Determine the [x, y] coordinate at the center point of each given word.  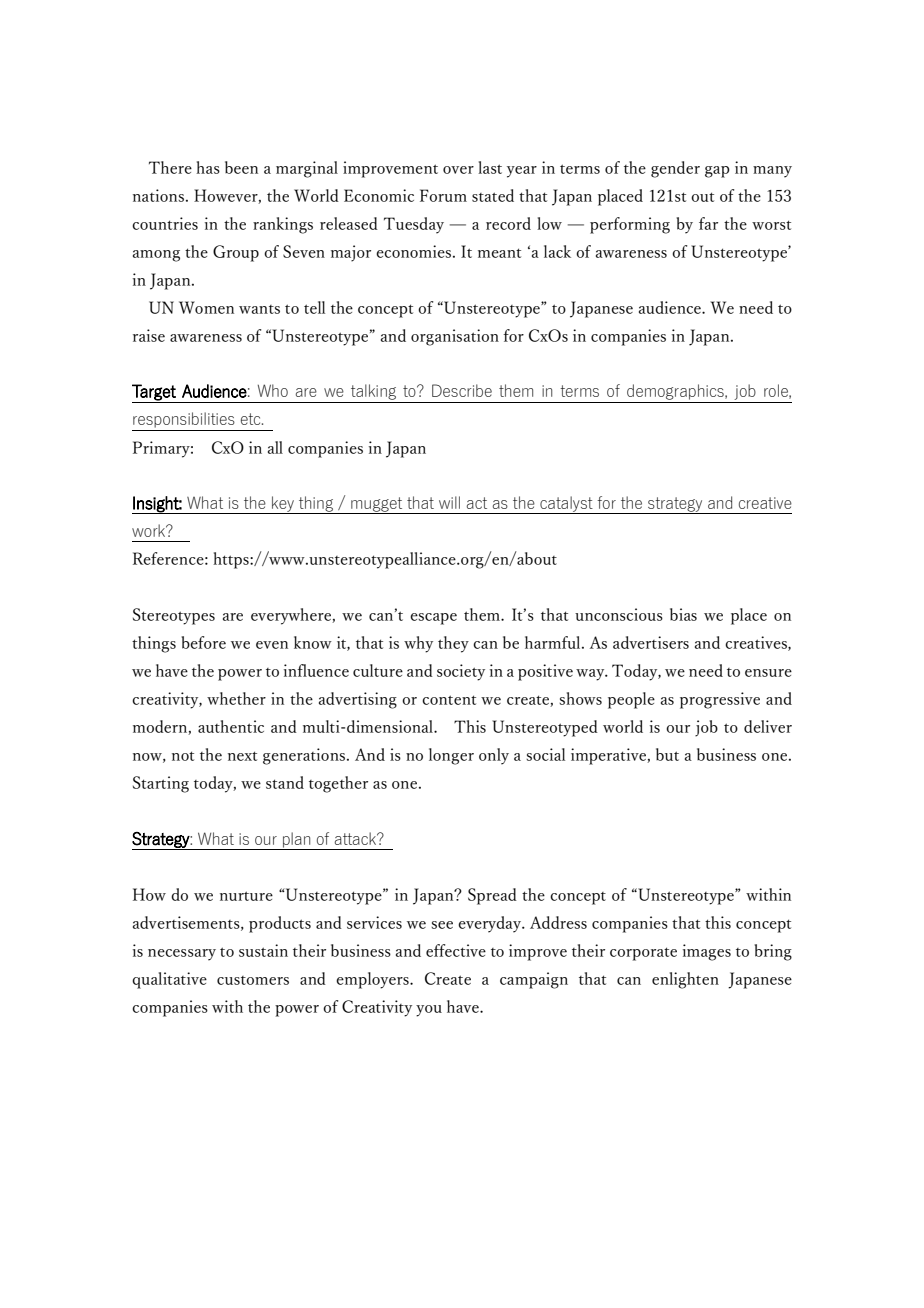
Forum [443, 195]
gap [717, 172]
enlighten [685, 980]
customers [253, 980]
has [208, 167]
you [429, 1011]
